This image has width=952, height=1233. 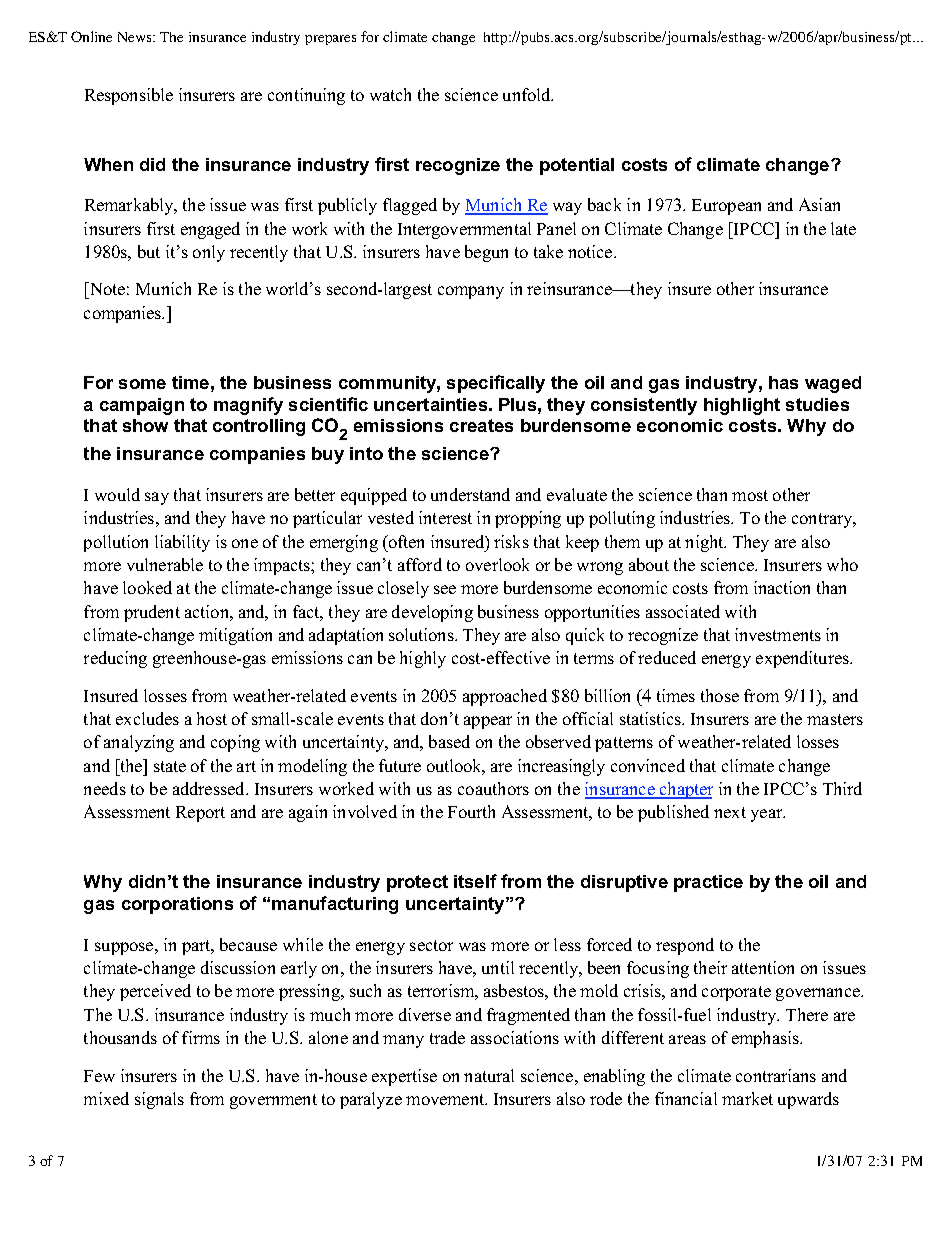 What do you see at coordinates (136, 37) in the image?
I see `News` at bounding box center [136, 37].
